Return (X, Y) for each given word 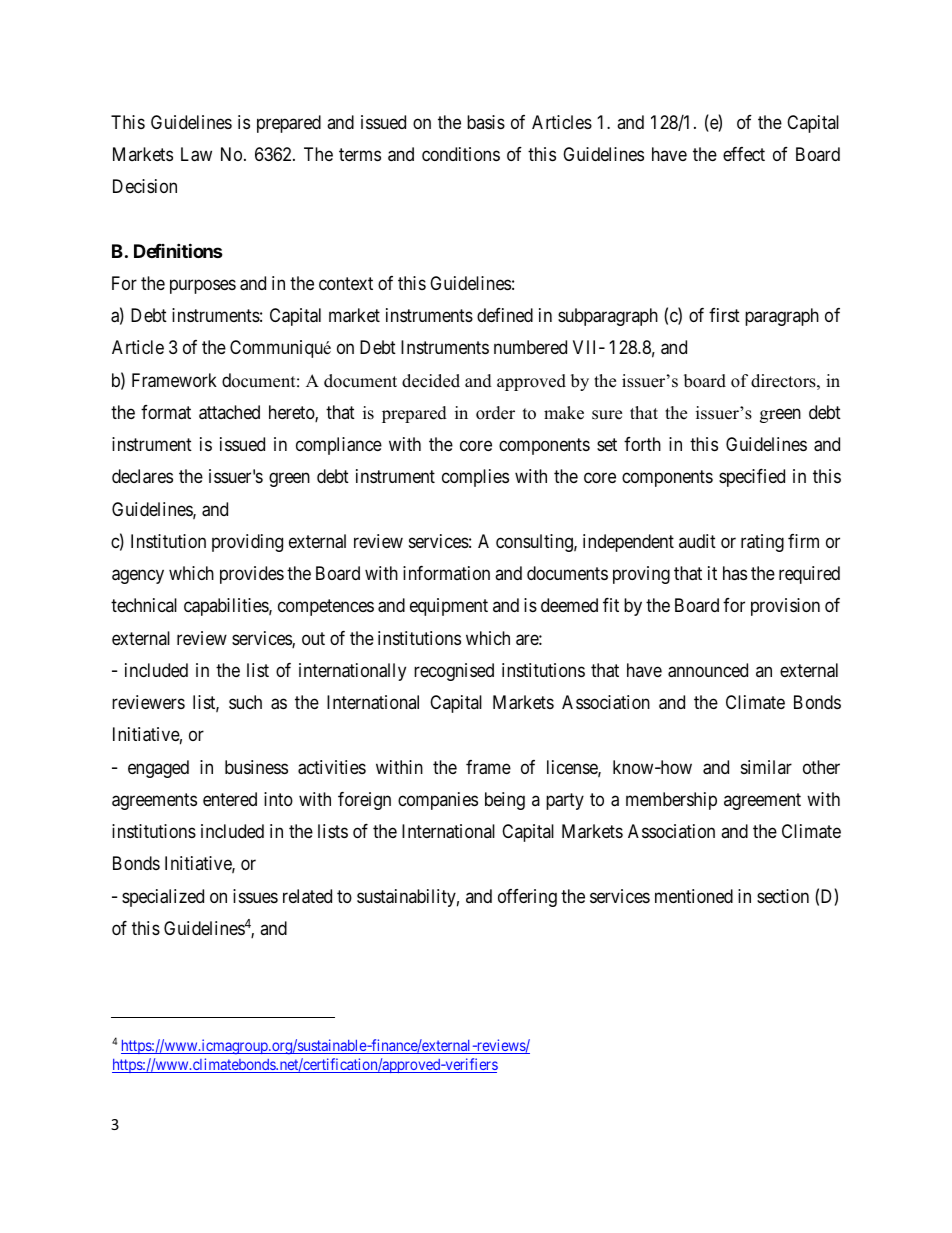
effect (744, 154)
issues (255, 896)
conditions (461, 154)
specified (752, 478)
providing (247, 543)
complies (475, 478)
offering (527, 898)
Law (196, 154)
